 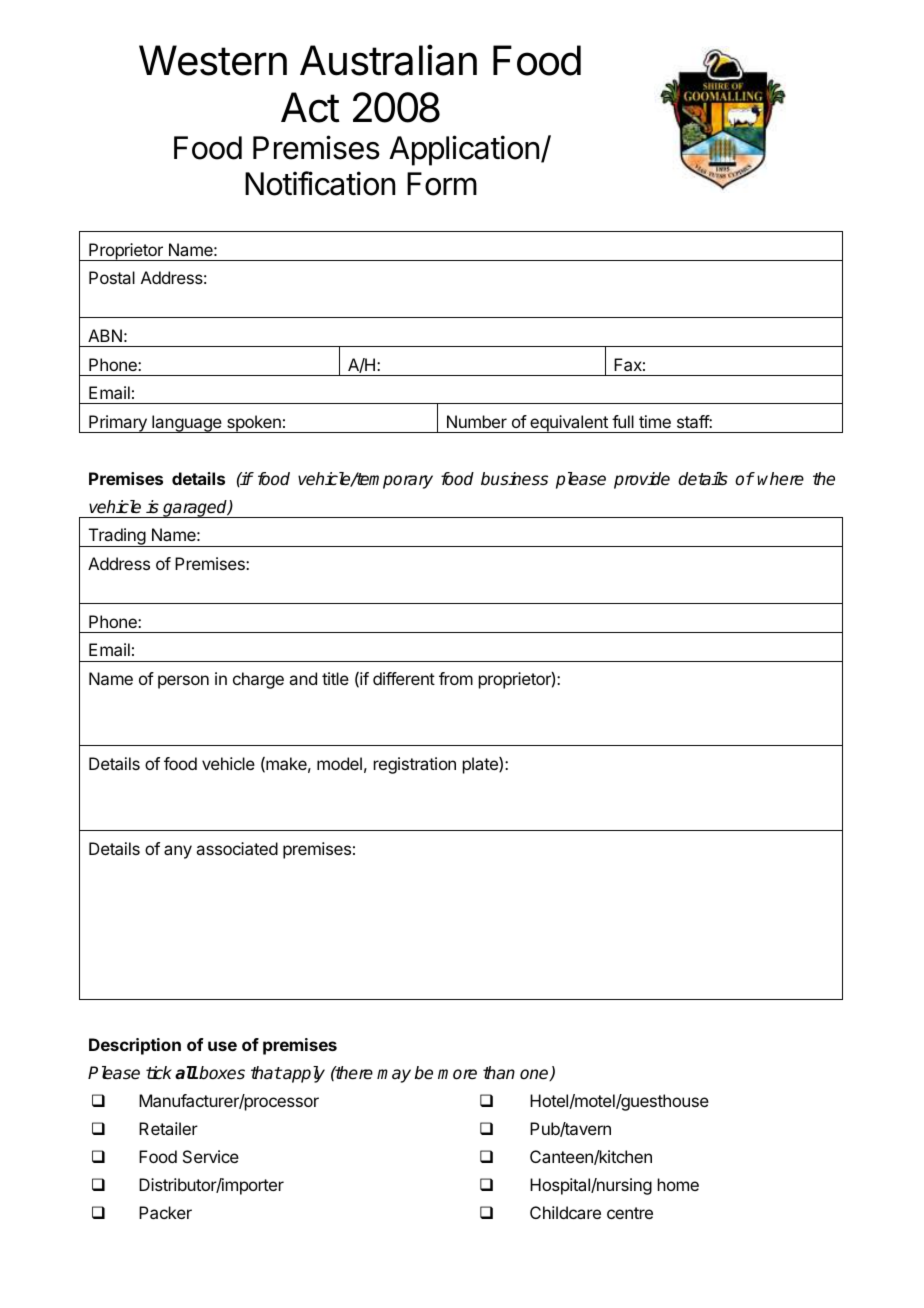 I want to click on time, so click(x=655, y=421).
